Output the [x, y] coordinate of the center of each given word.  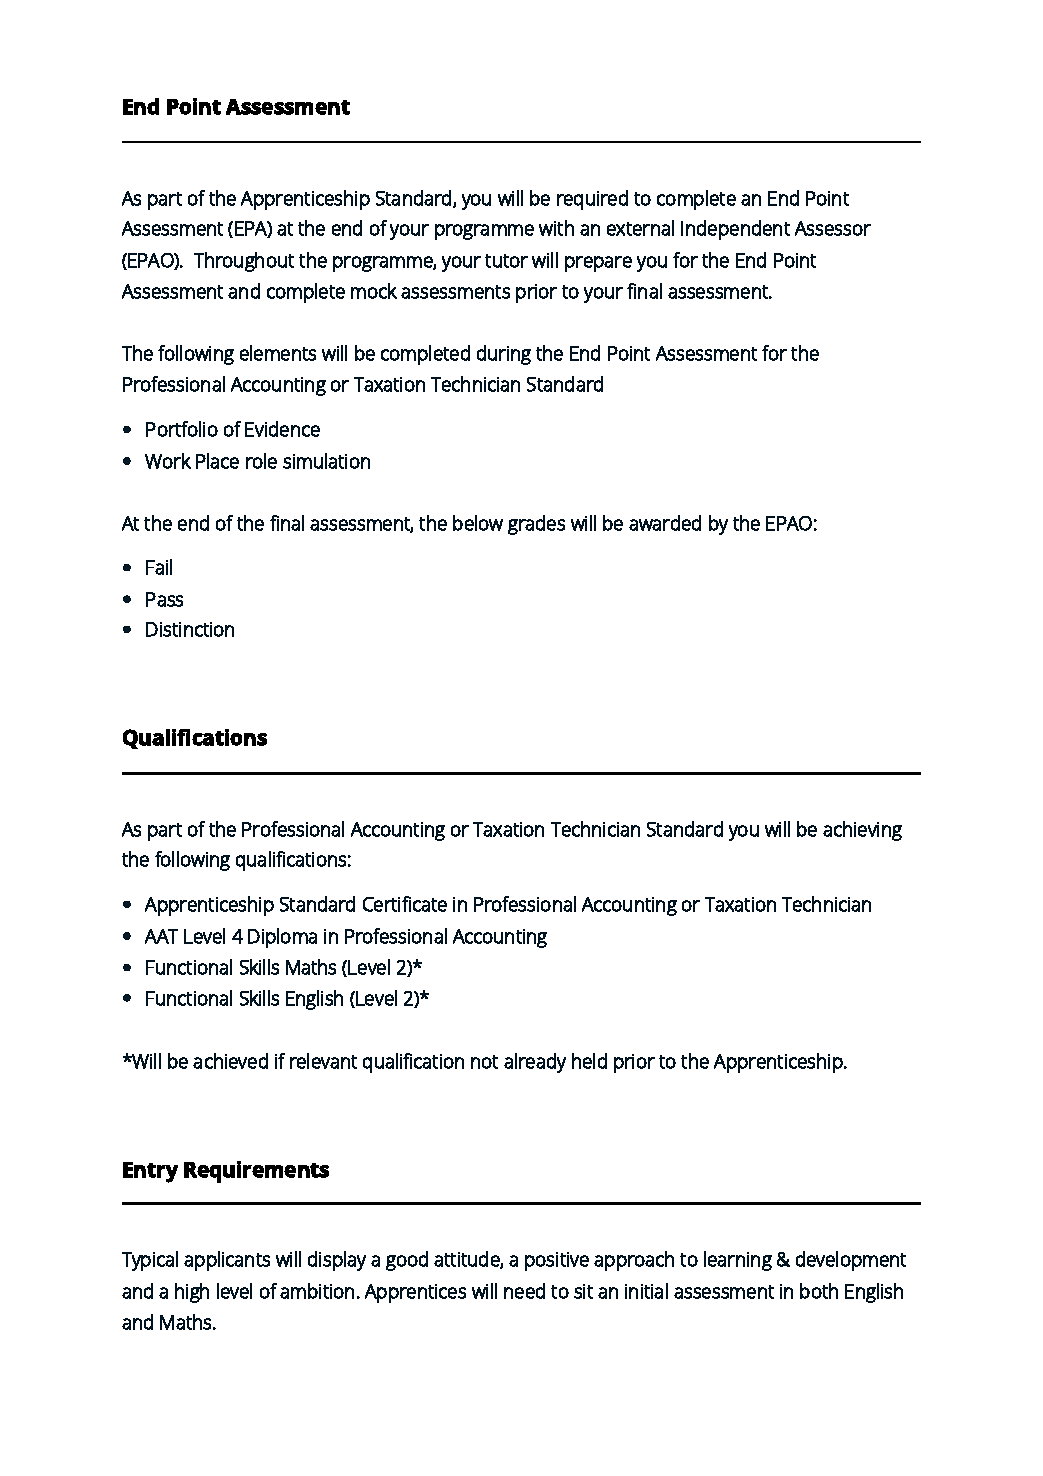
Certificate [405, 904]
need [524, 1291]
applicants [227, 1261]
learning [738, 1261]
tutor [506, 261]
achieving [862, 831]
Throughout [244, 262]
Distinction [190, 629]
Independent [735, 230]
